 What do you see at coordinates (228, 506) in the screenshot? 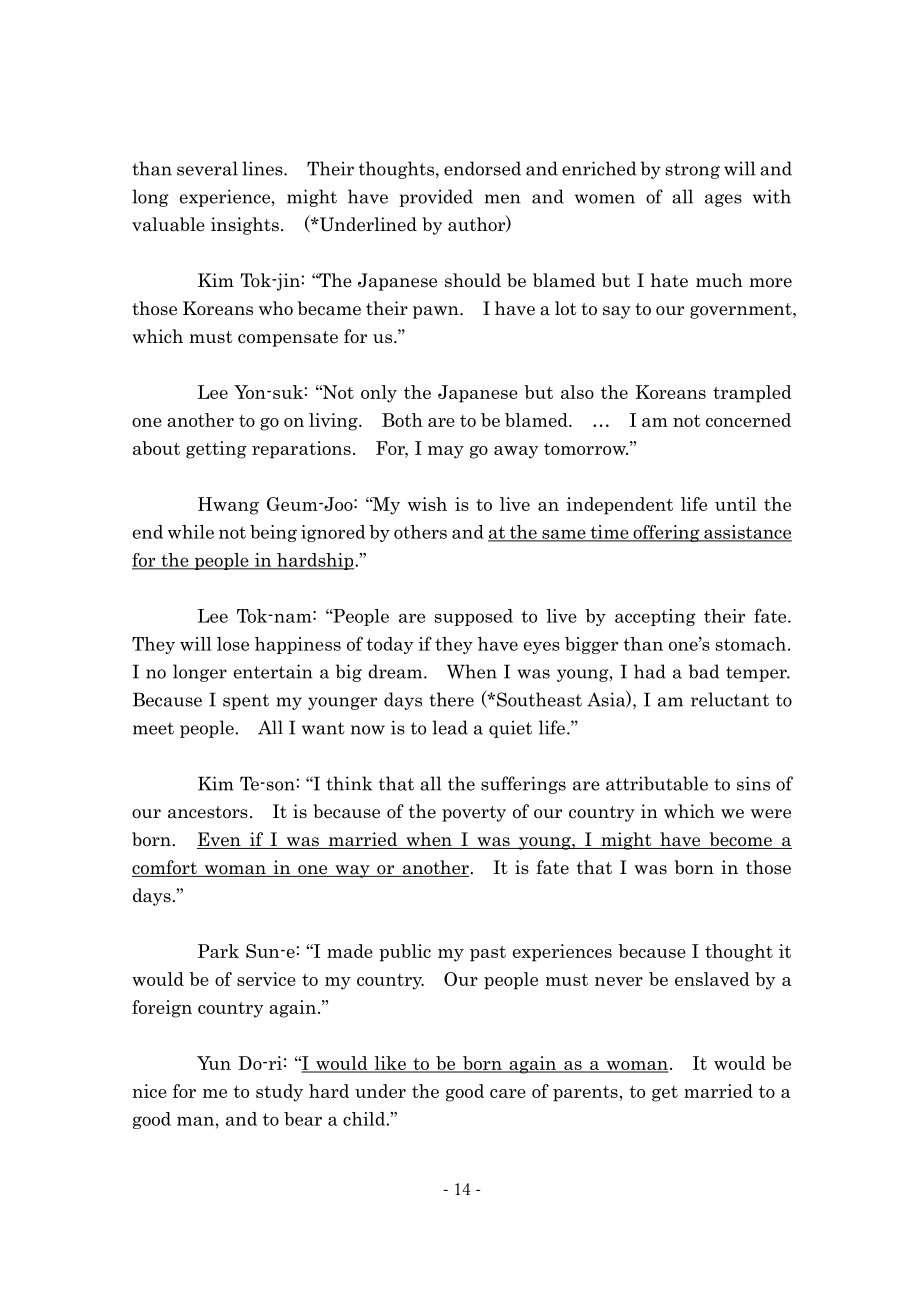
I see `Hwang` at bounding box center [228, 506].
